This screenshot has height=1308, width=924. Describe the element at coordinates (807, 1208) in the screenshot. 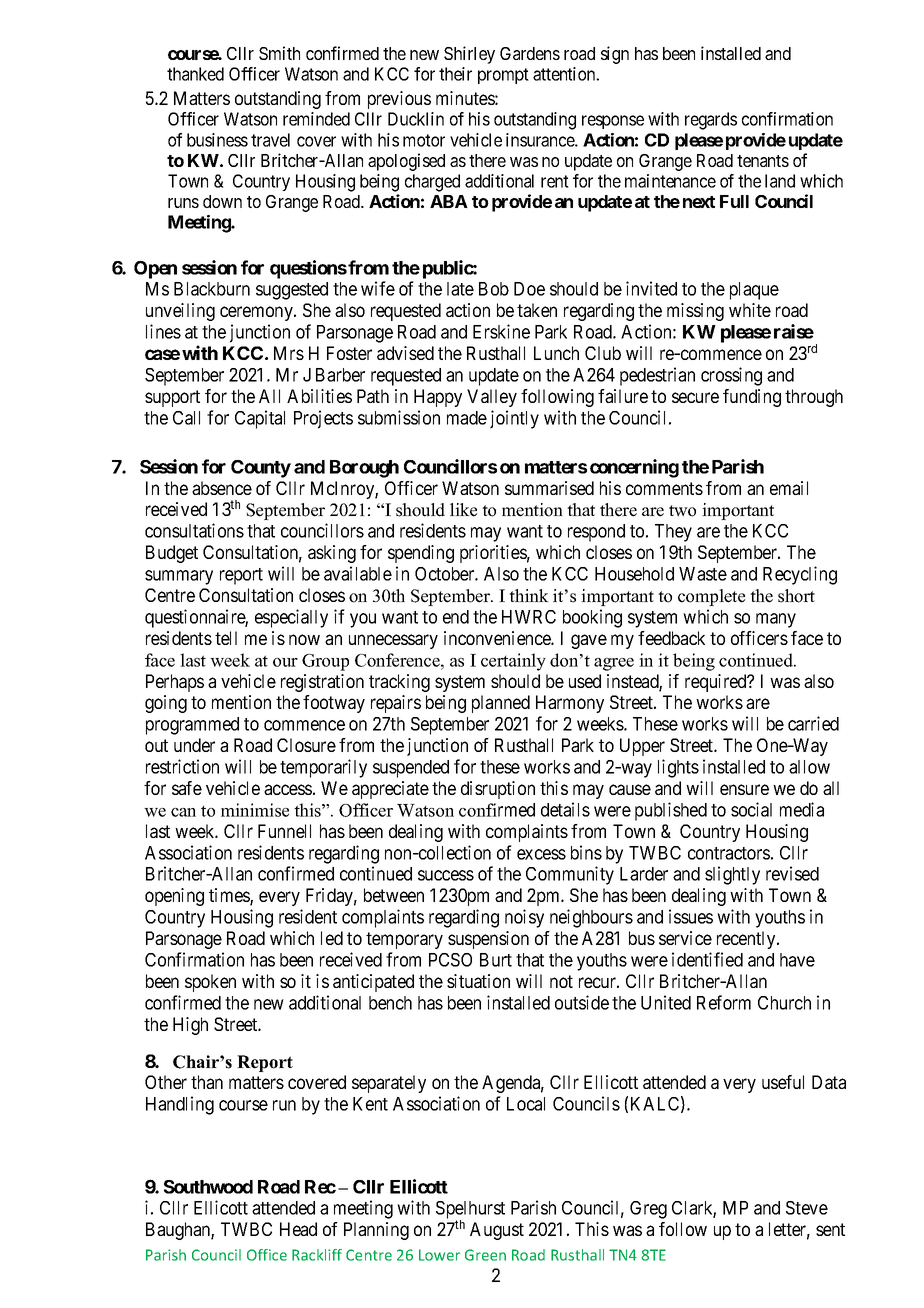

I see `Steve` at that location.
